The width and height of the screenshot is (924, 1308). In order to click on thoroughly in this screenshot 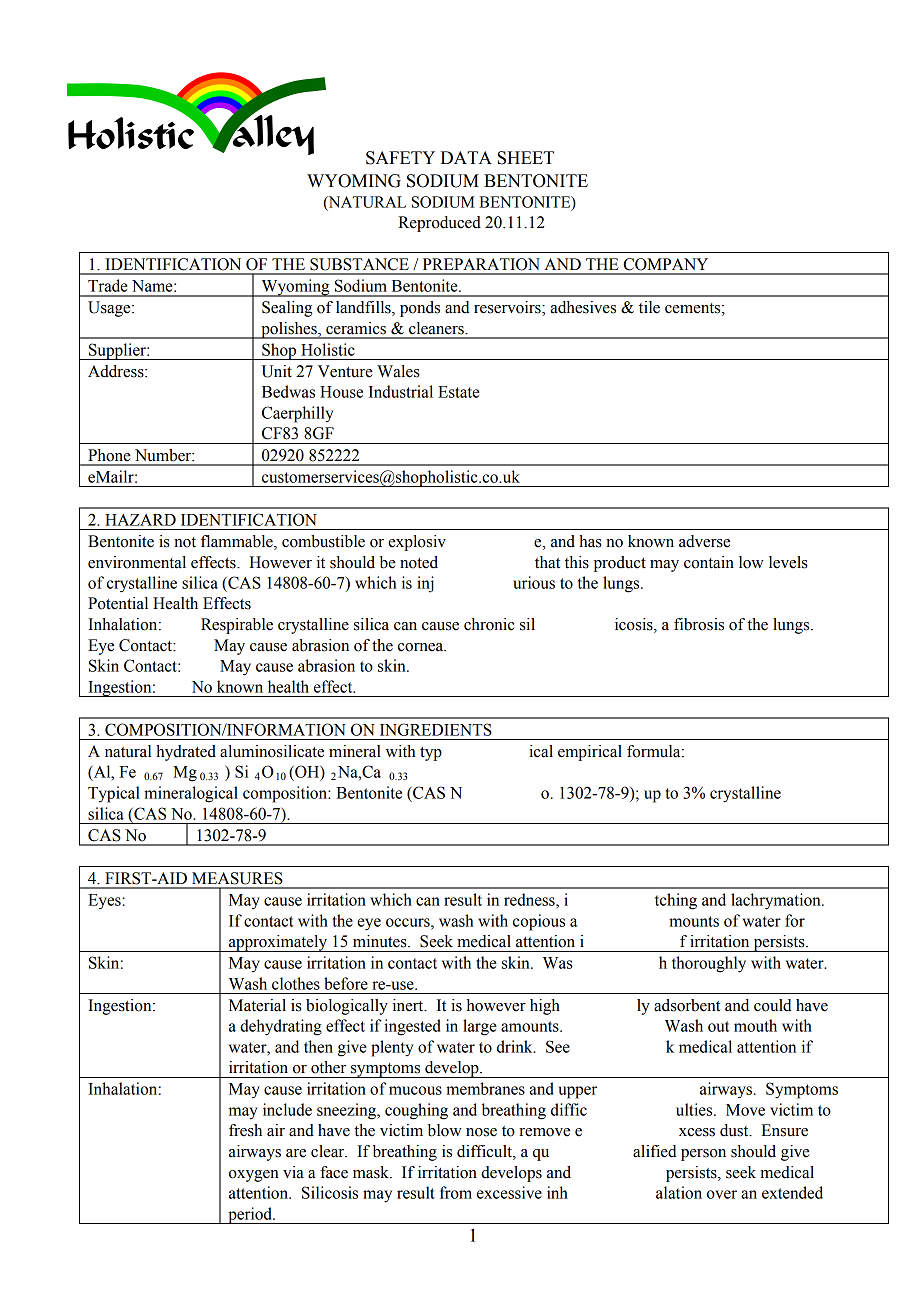, I will do `click(709, 964)`.
